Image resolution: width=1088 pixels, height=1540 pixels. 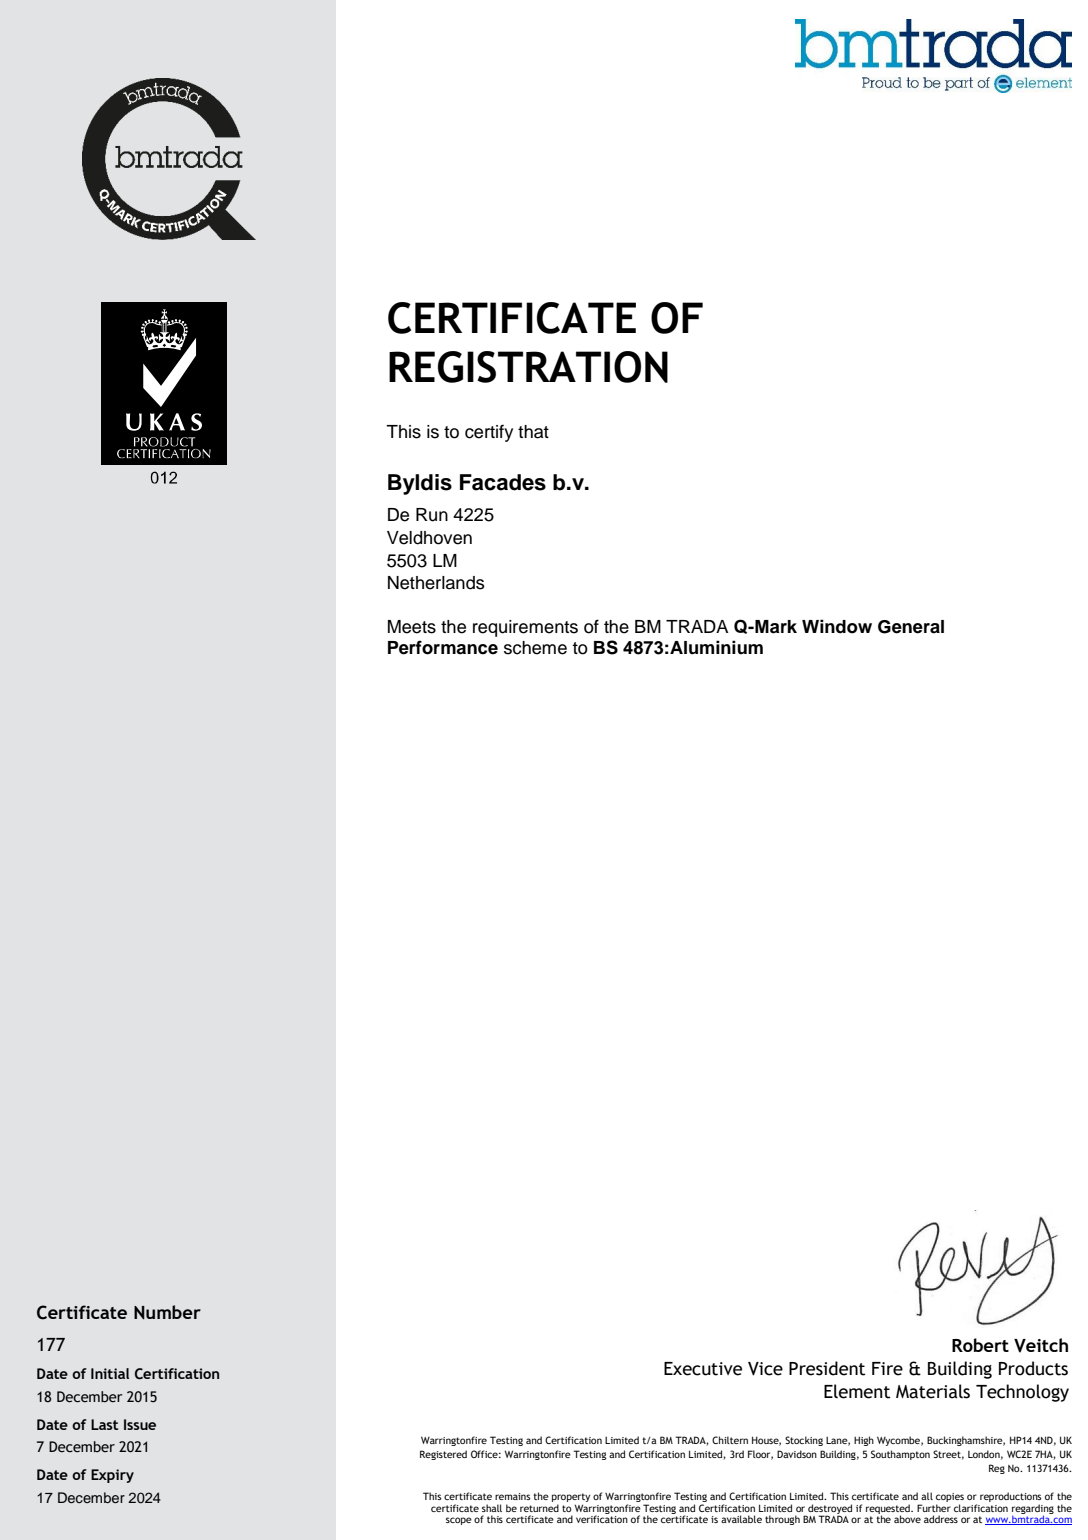 What do you see at coordinates (911, 627) in the screenshot?
I see `General` at bounding box center [911, 627].
